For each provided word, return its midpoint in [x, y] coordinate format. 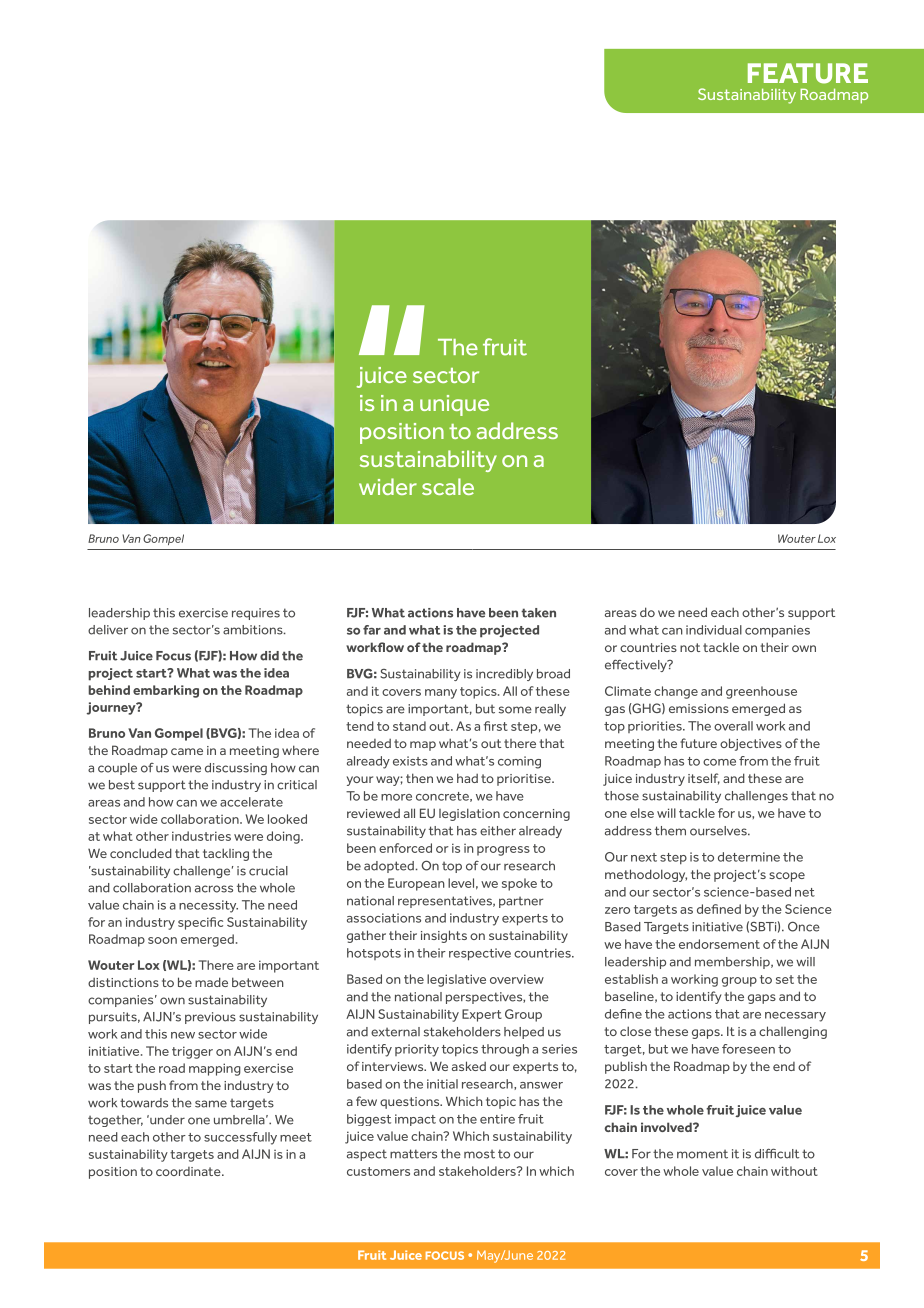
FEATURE [808, 73]
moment [702, 1154]
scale [448, 486]
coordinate [189, 1171]
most [479, 1154]
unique [454, 405]
